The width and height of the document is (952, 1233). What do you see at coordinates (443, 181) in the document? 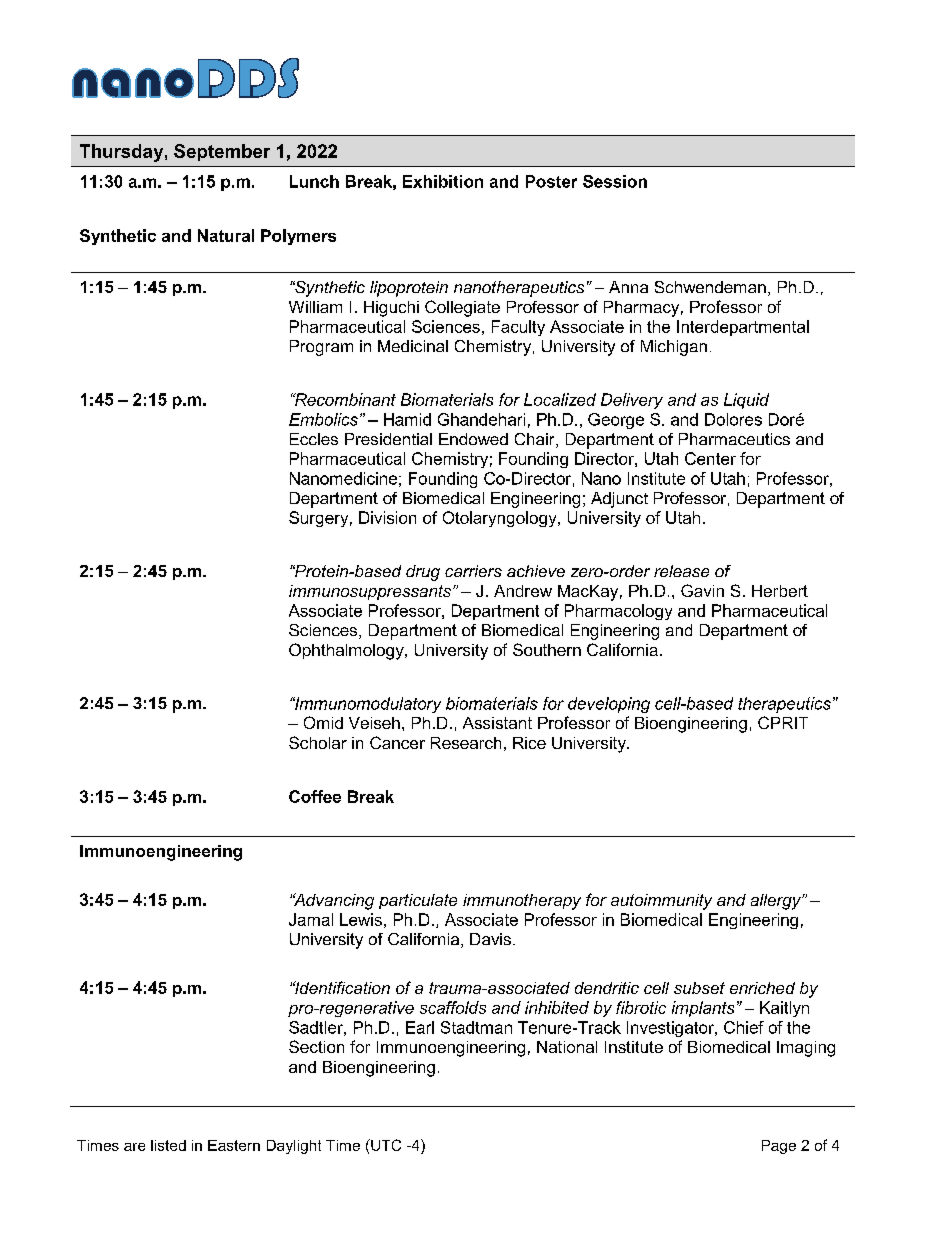
I see `Exhibition` at bounding box center [443, 181].
